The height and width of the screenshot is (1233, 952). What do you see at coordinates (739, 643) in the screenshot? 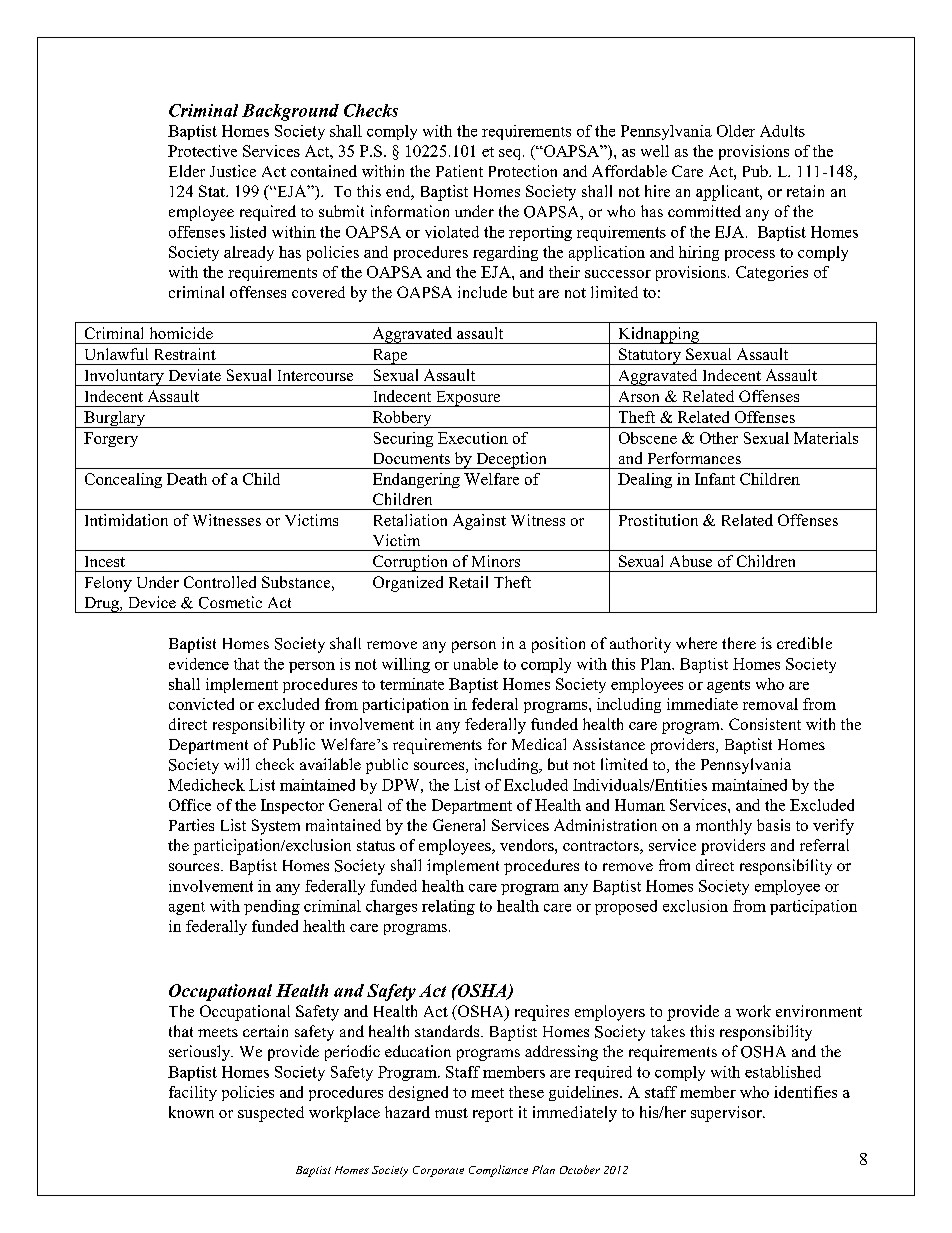
I see `there` at bounding box center [739, 643].
